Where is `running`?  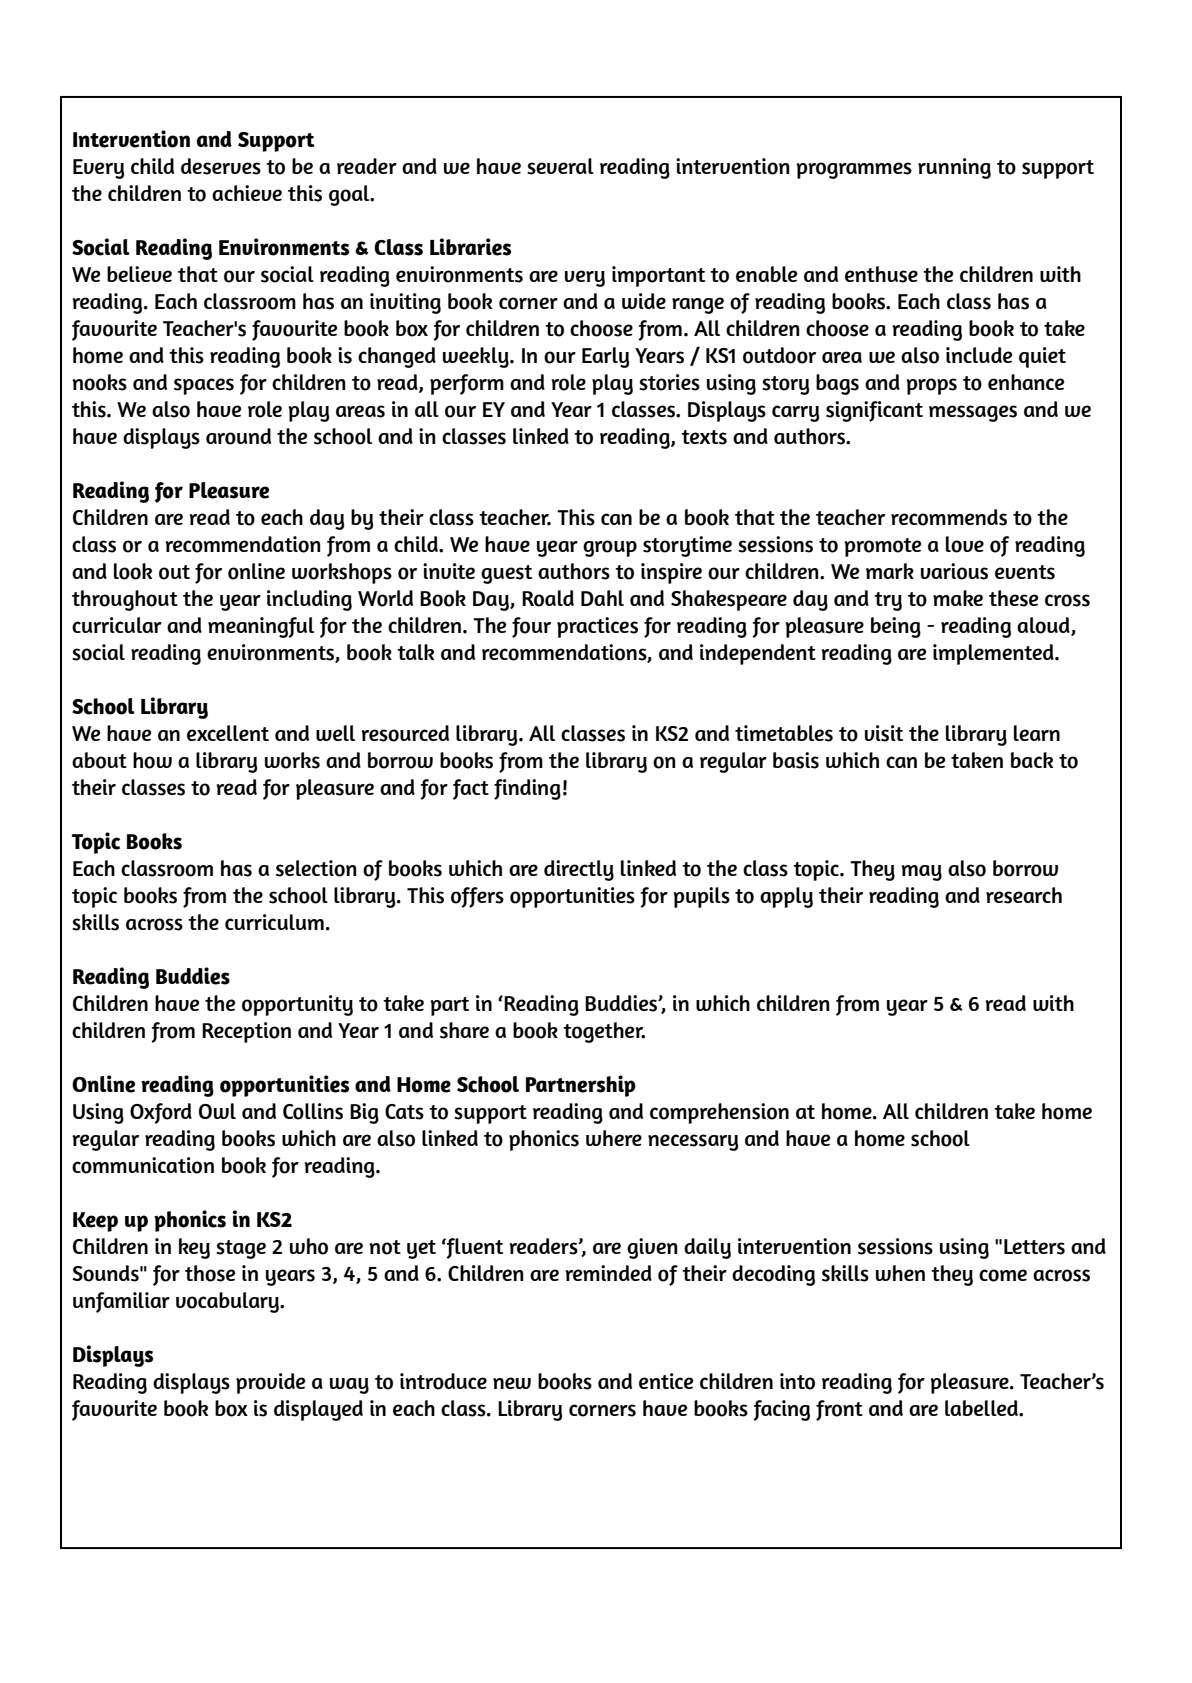 running is located at coordinates (954, 168).
